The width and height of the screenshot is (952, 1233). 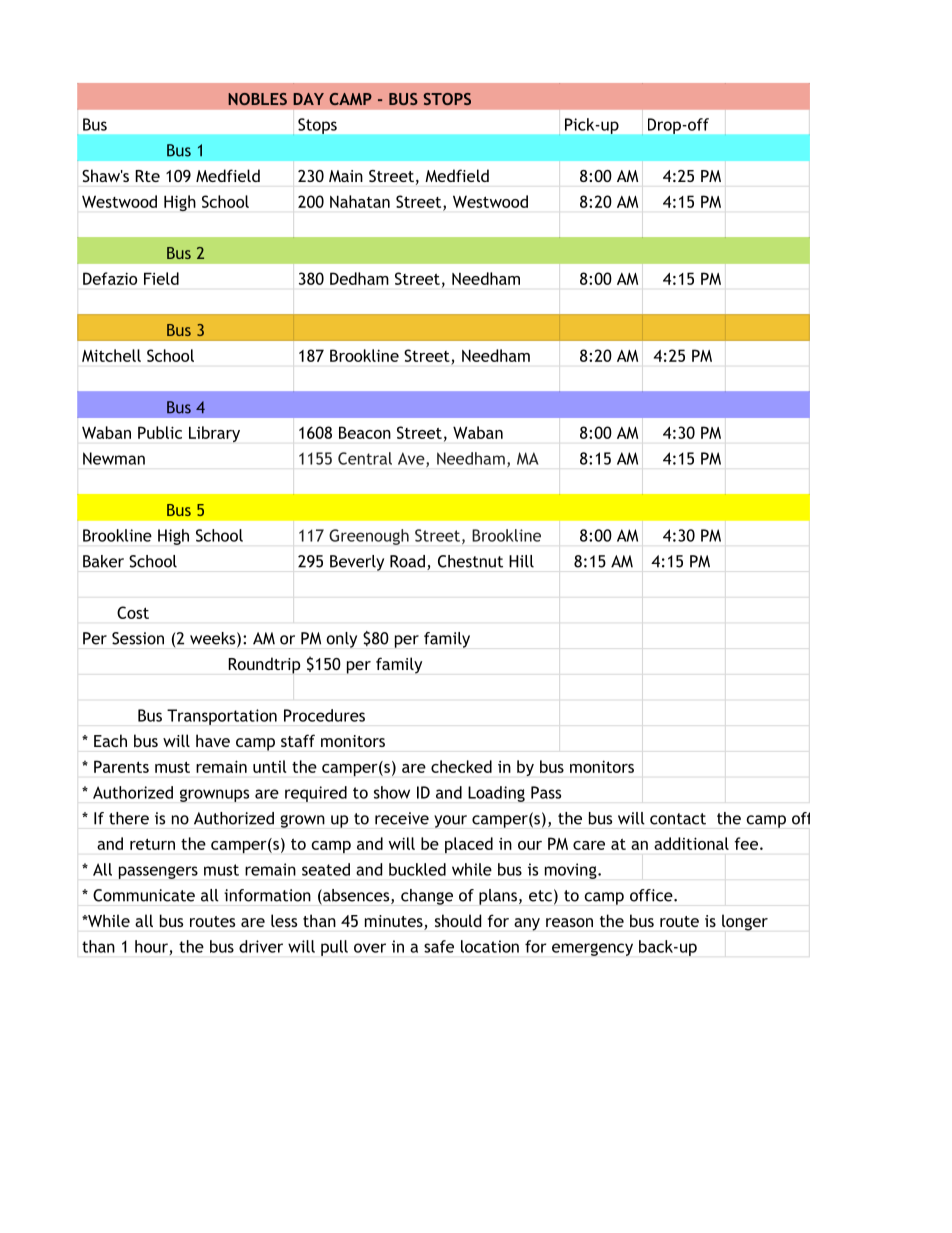 What do you see at coordinates (521, 561) in the screenshot?
I see `Hill` at bounding box center [521, 561].
